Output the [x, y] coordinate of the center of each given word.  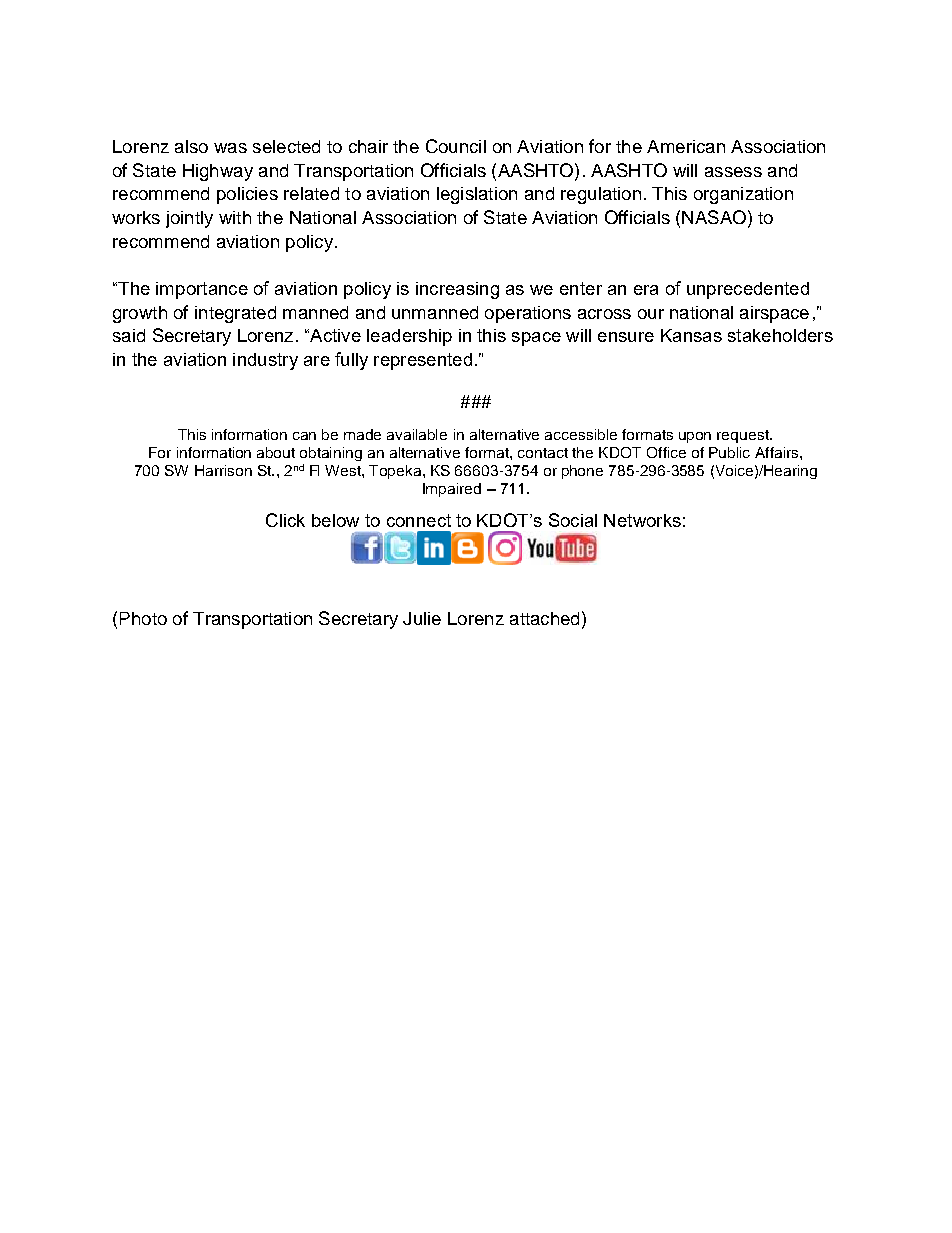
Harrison [223, 470]
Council [456, 146]
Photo [143, 618]
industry [265, 361]
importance [202, 290]
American [686, 146]
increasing [457, 290]
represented [423, 361]
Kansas [691, 335]
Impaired [452, 490]
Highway [218, 172]
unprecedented [748, 290]
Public [729, 452]
